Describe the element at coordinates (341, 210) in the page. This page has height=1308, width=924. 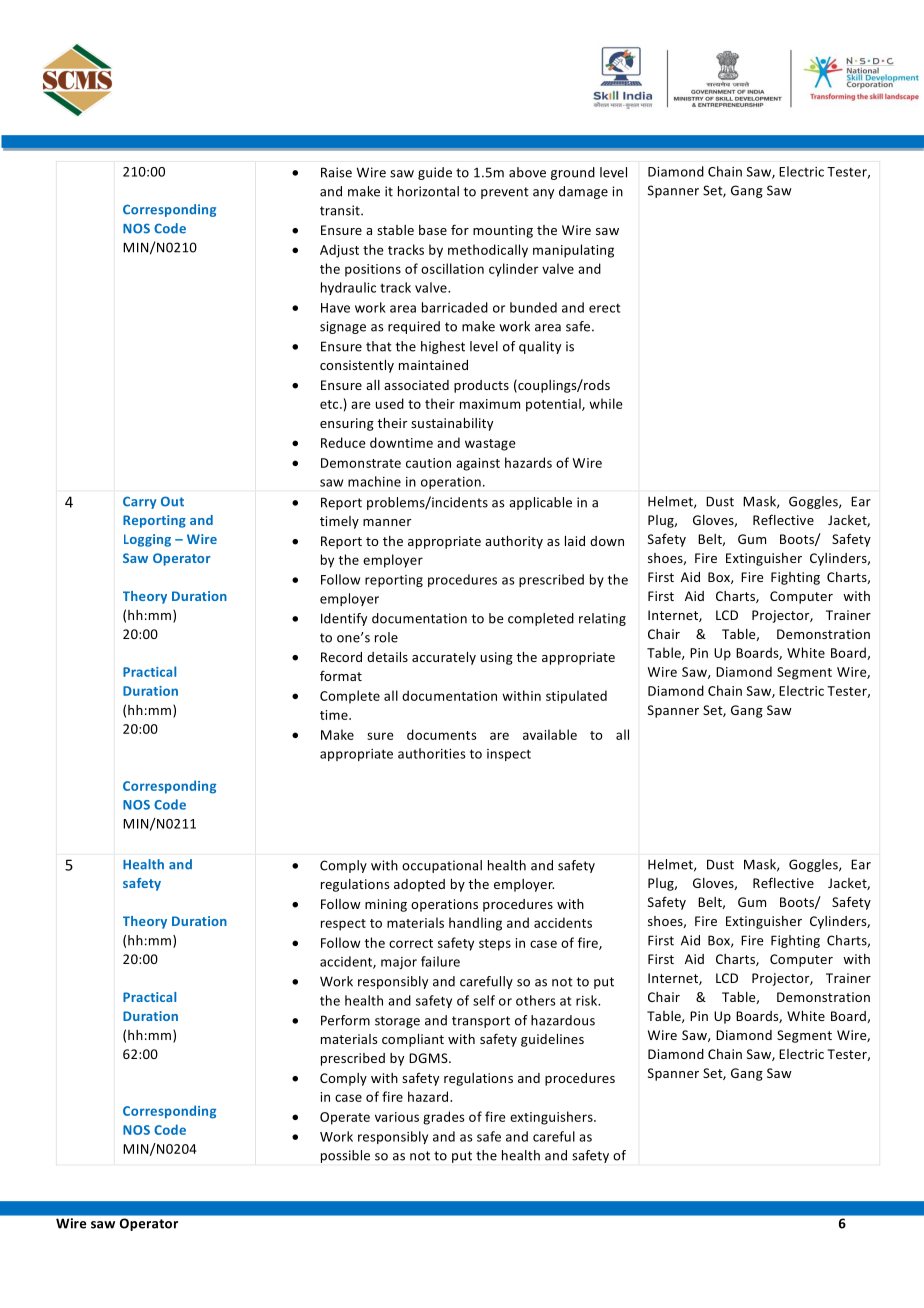
I see `transit` at that location.
